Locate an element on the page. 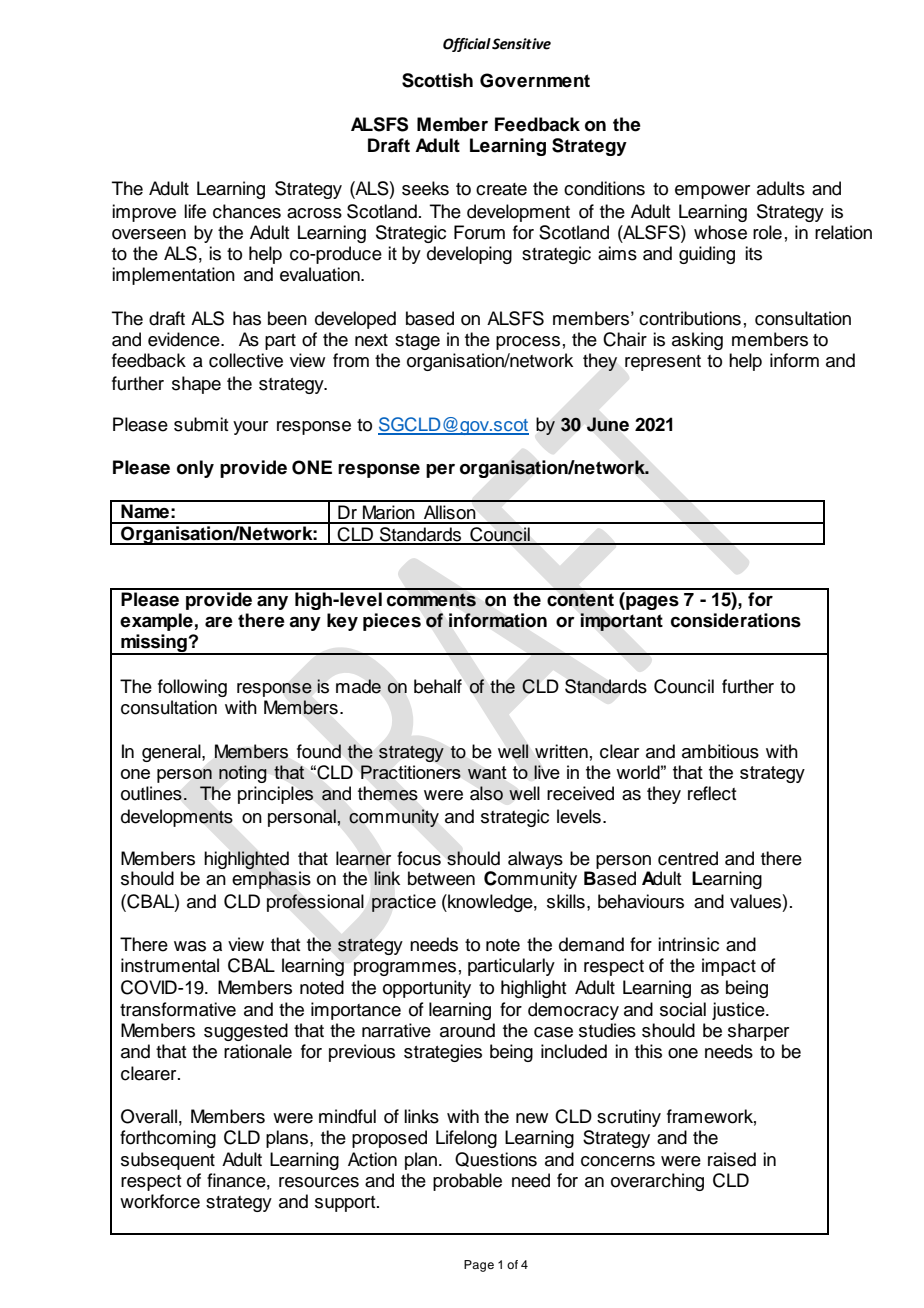  comments is located at coordinates (431, 600).
